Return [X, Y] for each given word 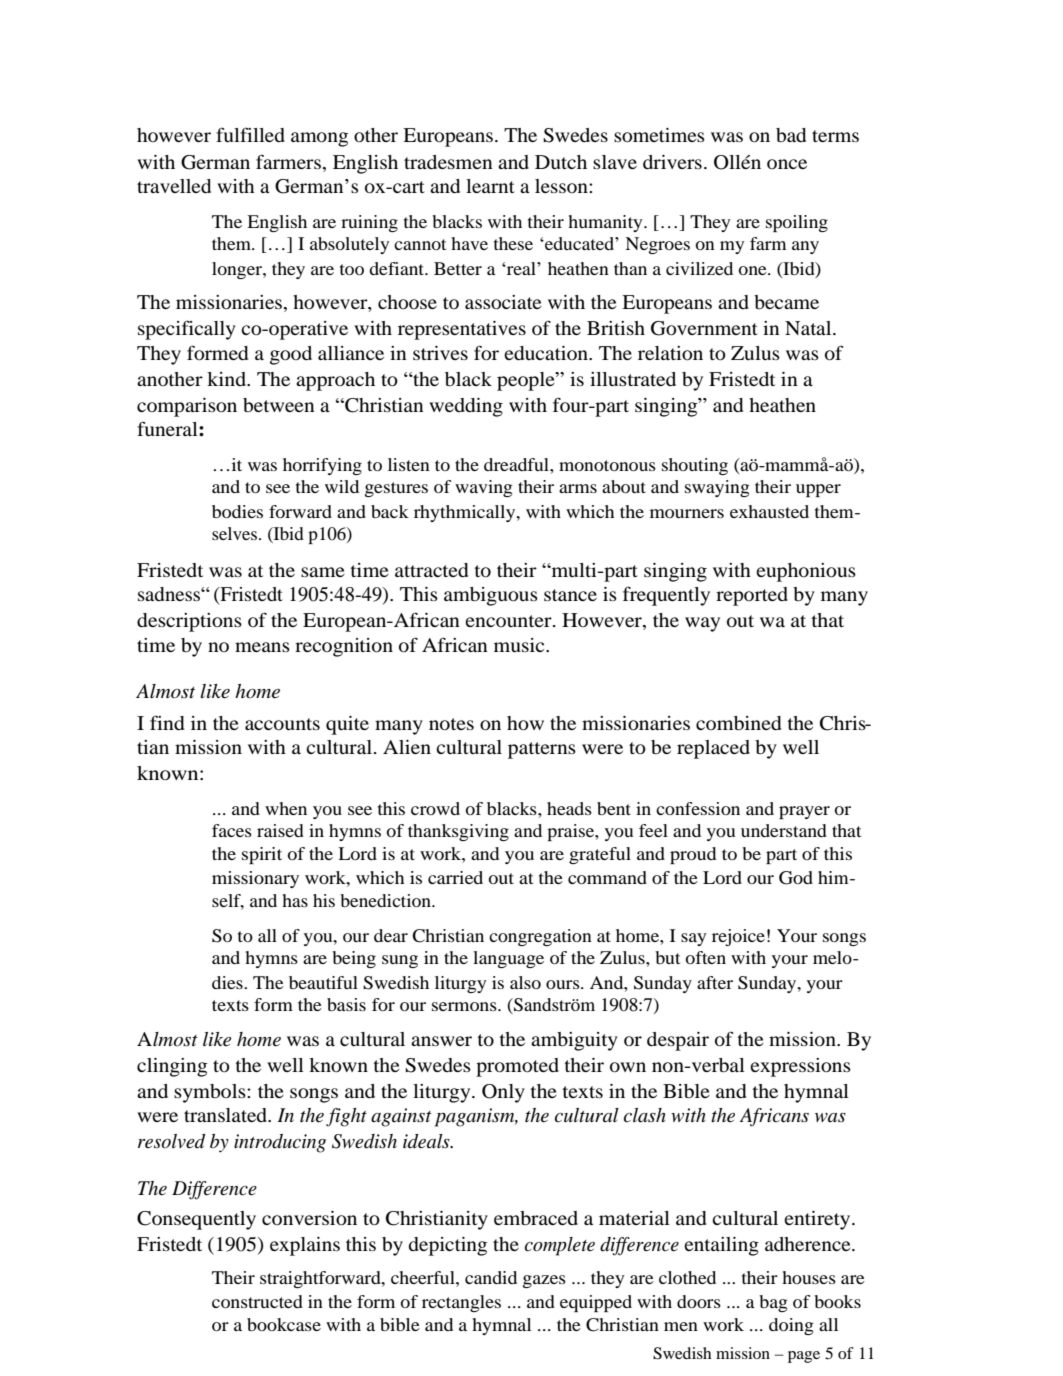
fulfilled [250, 134]
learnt [490, 186]
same [323, 572]
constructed [257, 1301]
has [295, 900]
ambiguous [491, 596]
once [787, 164]
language [508, 959]
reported [752, 596]
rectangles [461, 1303]
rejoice [738, 937]
